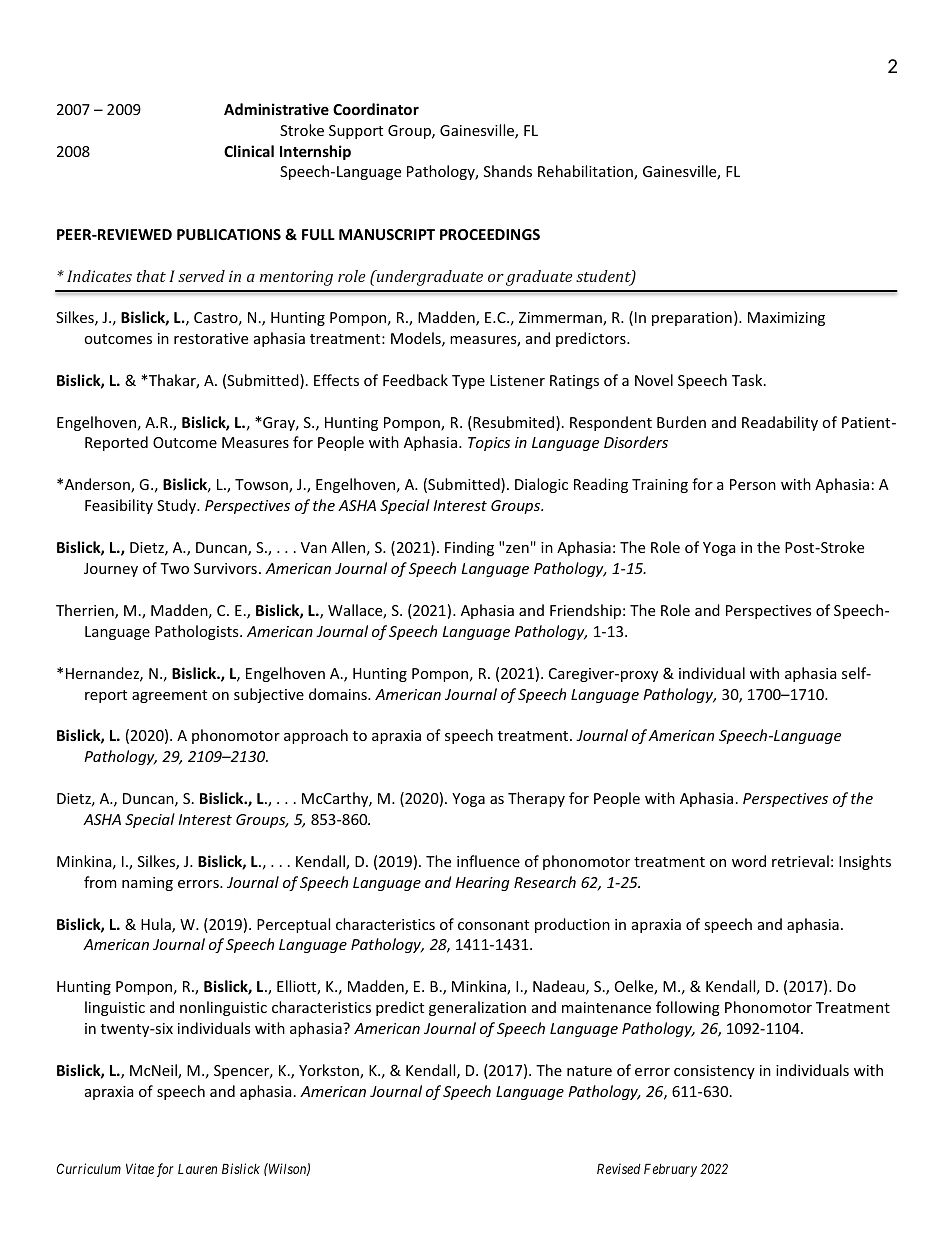  I want to click on Person, so click(753, 484).
